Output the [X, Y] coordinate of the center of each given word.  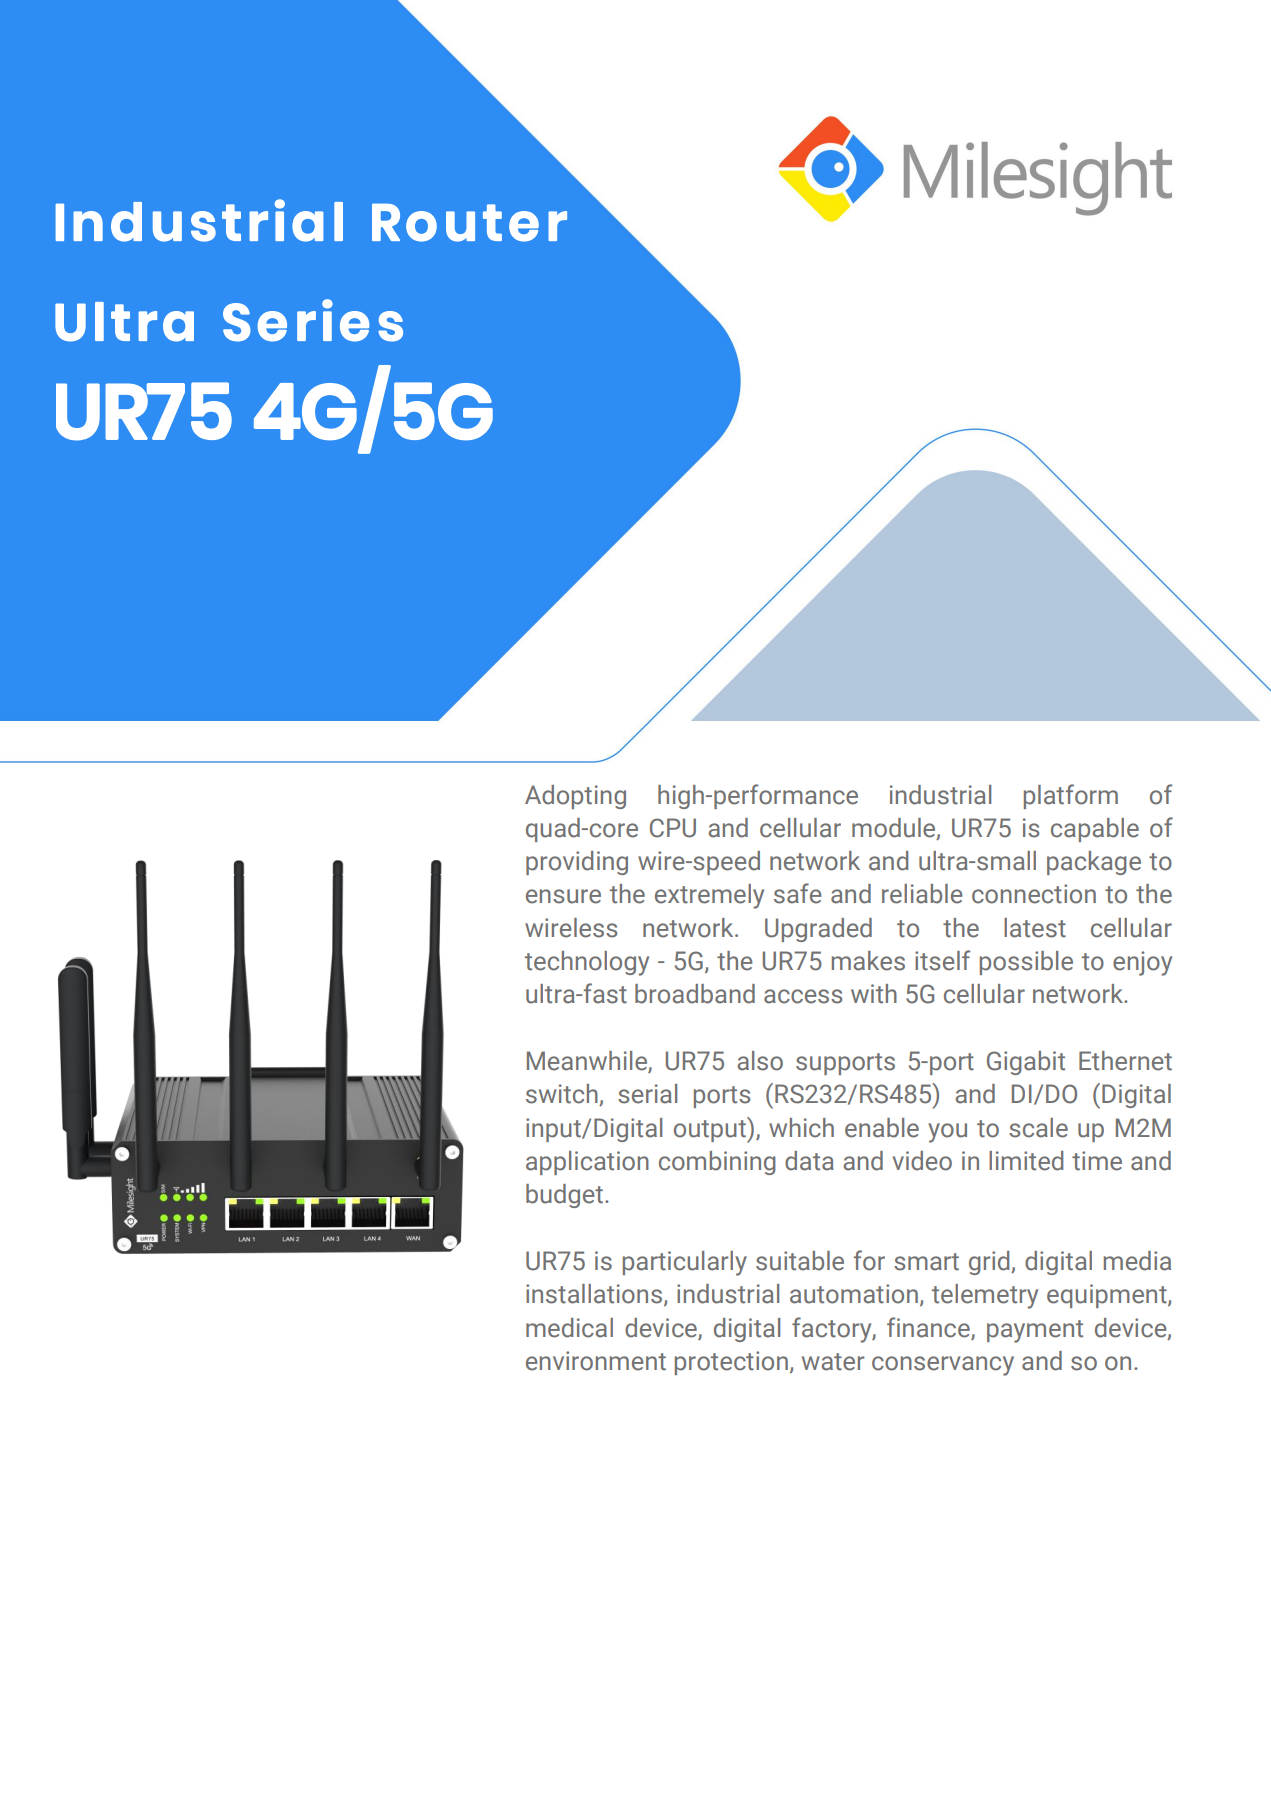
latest [1035, 928]
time [1097, 1161]
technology [587, 963]
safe [798, 893]
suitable [800, 1261]
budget [564, 1196]
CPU [673, 828]
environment [596, 1361]
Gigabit [1026, 1063]
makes [868, 961]
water [833, 1362]
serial [647, 1094]
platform [1071, 796]
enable [882, 1128]
